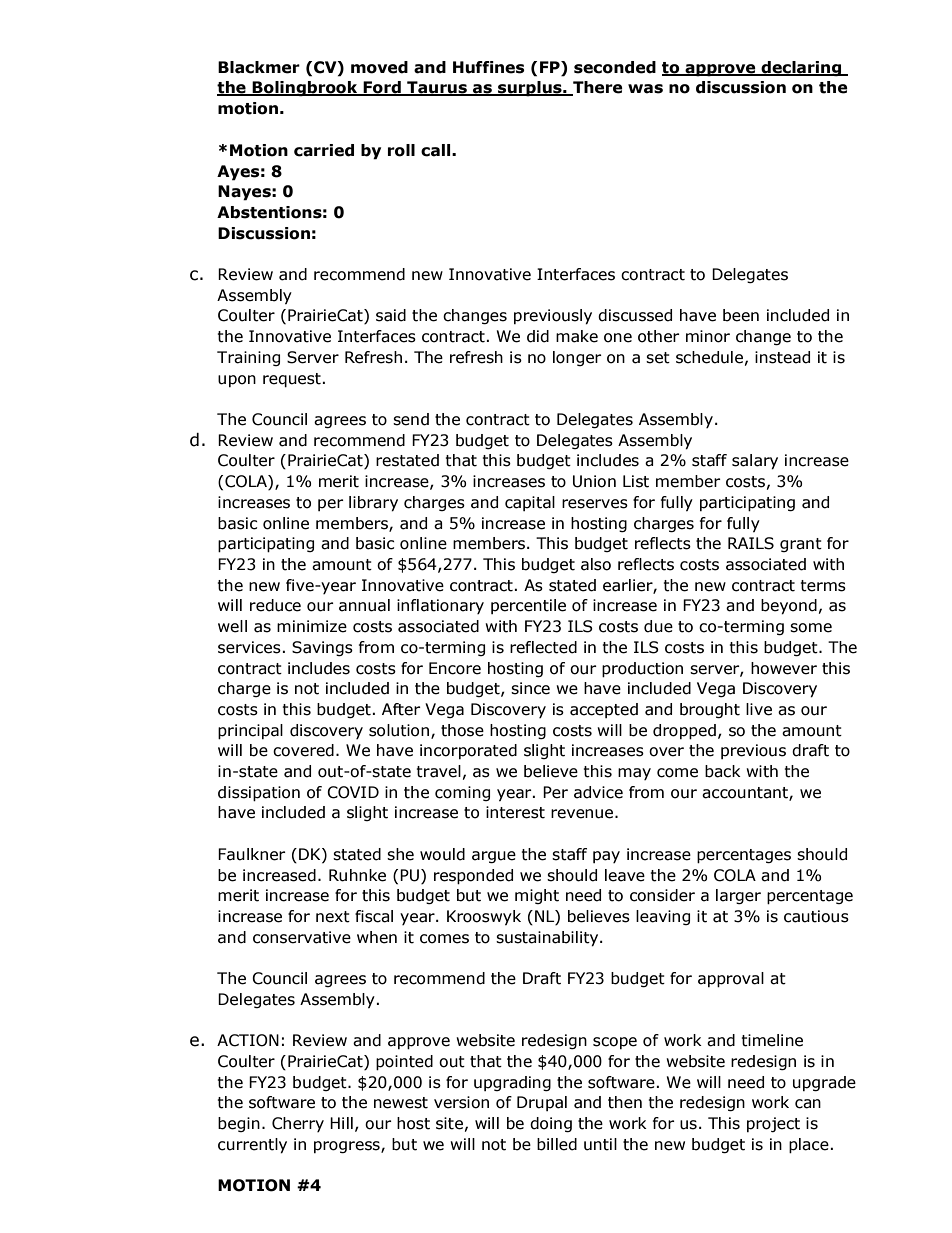  What do you see at coordinates (515, 812) in the screenshot?
I see `interest` at bounding box center [515, 812].
